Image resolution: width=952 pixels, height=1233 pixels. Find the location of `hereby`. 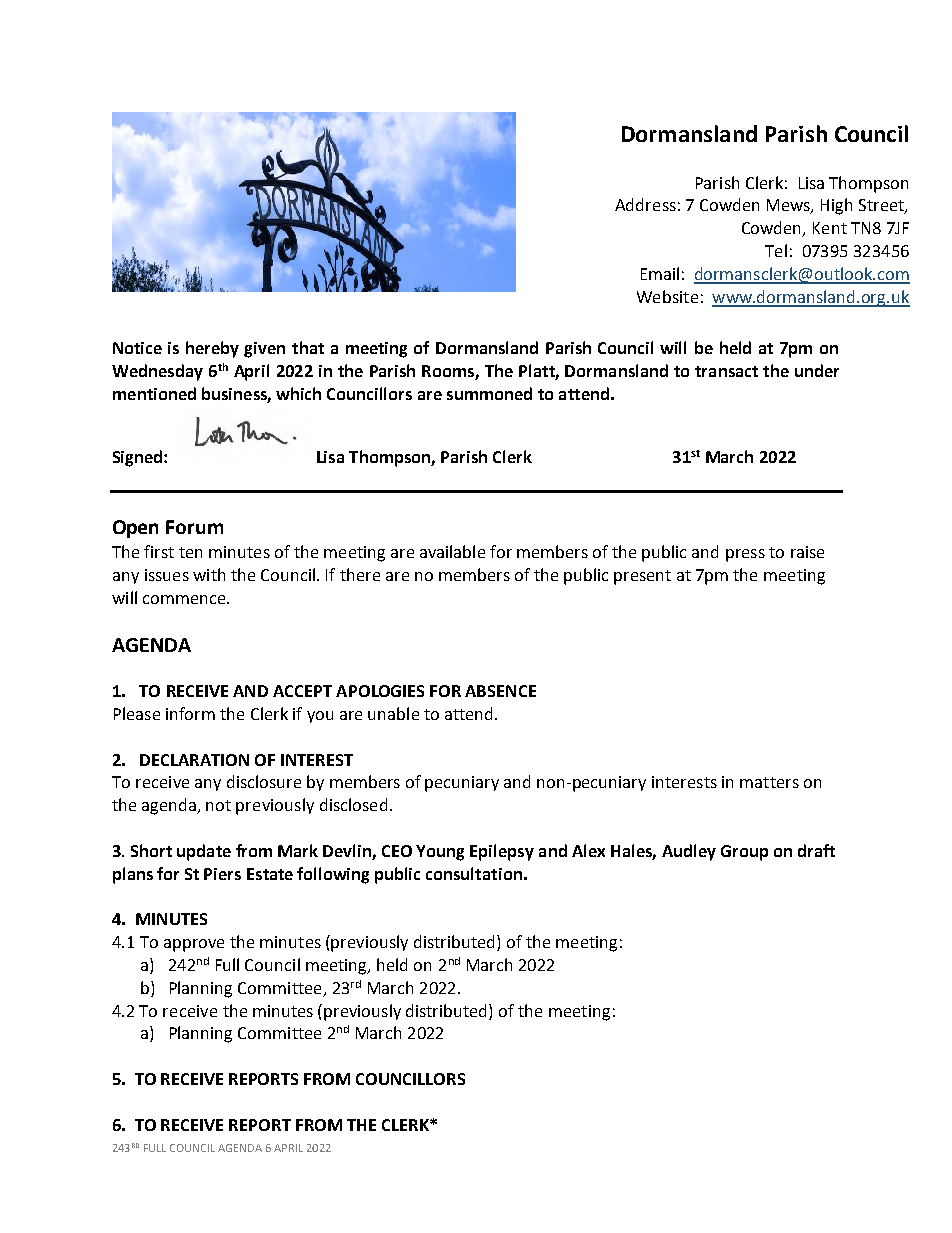

hereby is located at coordinates (212, 349).
